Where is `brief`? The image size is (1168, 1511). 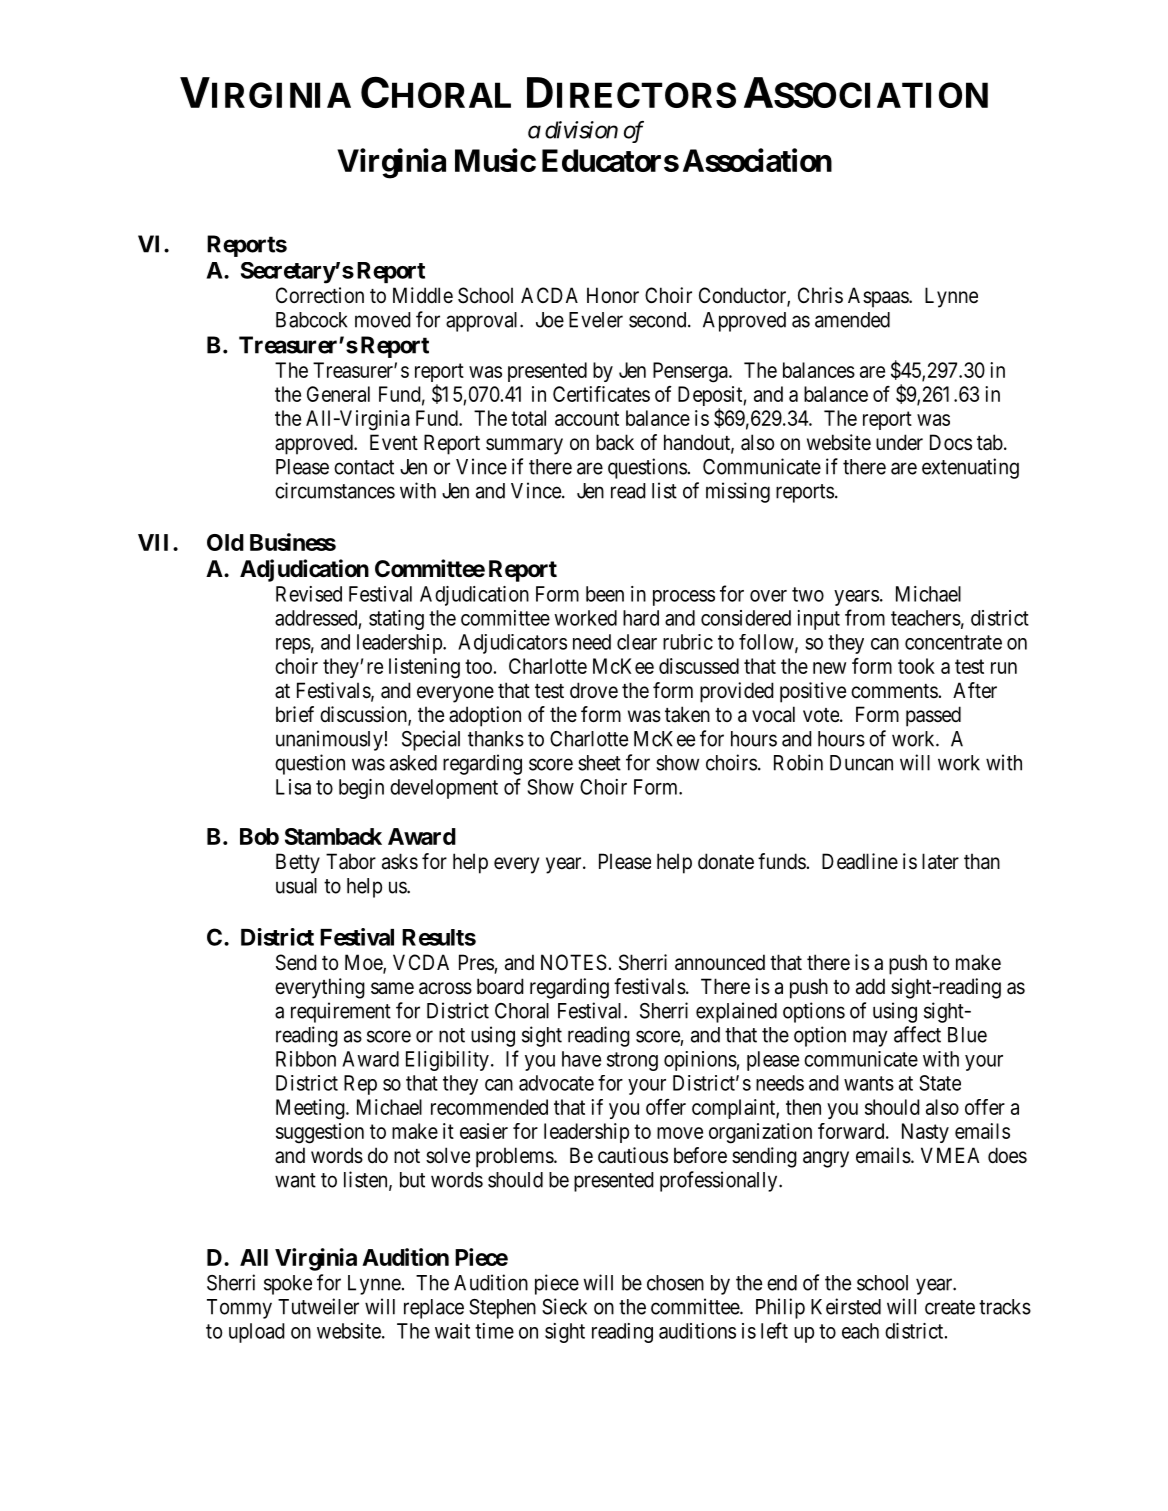 brief is located at coordinates (295, 714).
